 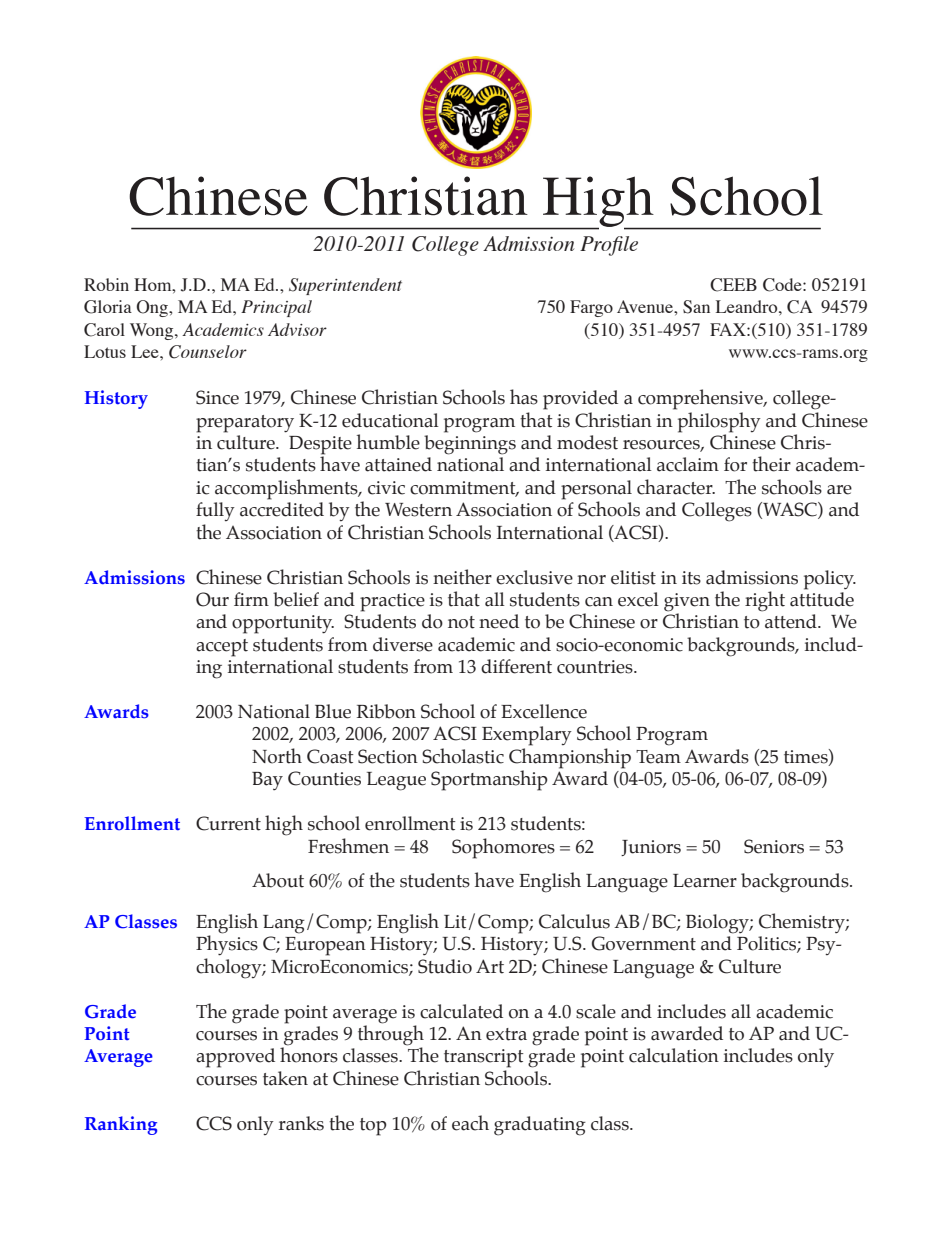 What do you see at coordinates (121, 1125) in the screenshot?
I see `Ranking` at bounding box center [121, 1125].
